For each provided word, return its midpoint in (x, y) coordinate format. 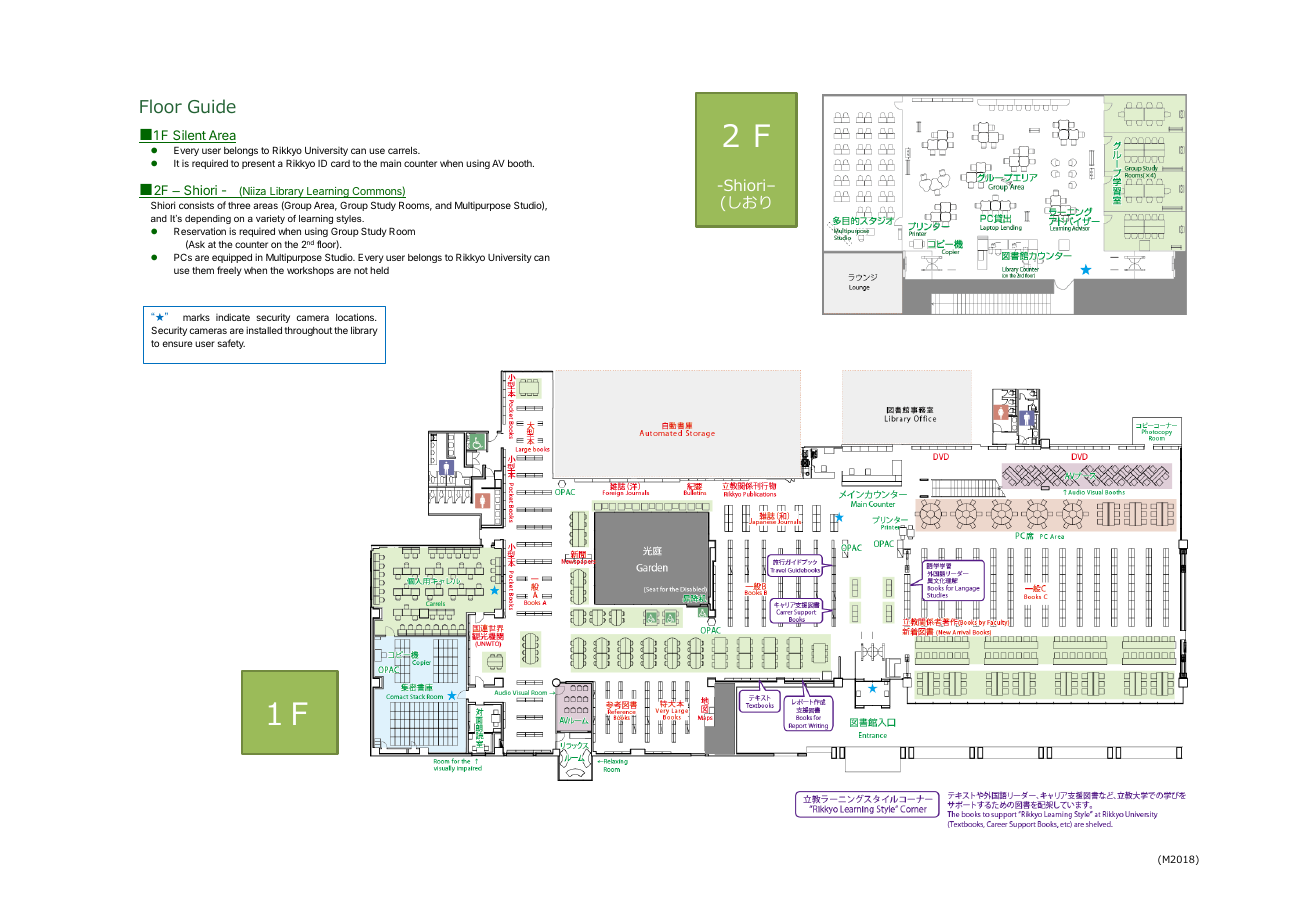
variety (270, 219)
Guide (212, 106)
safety (231, 344)
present (258, 164)
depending (208, 219)
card (340, 163)
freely (229, 271)
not (361, 270)
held (379, 270)
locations (356, 317)
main (390, 163)
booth (521, 163)
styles (350, 219)
